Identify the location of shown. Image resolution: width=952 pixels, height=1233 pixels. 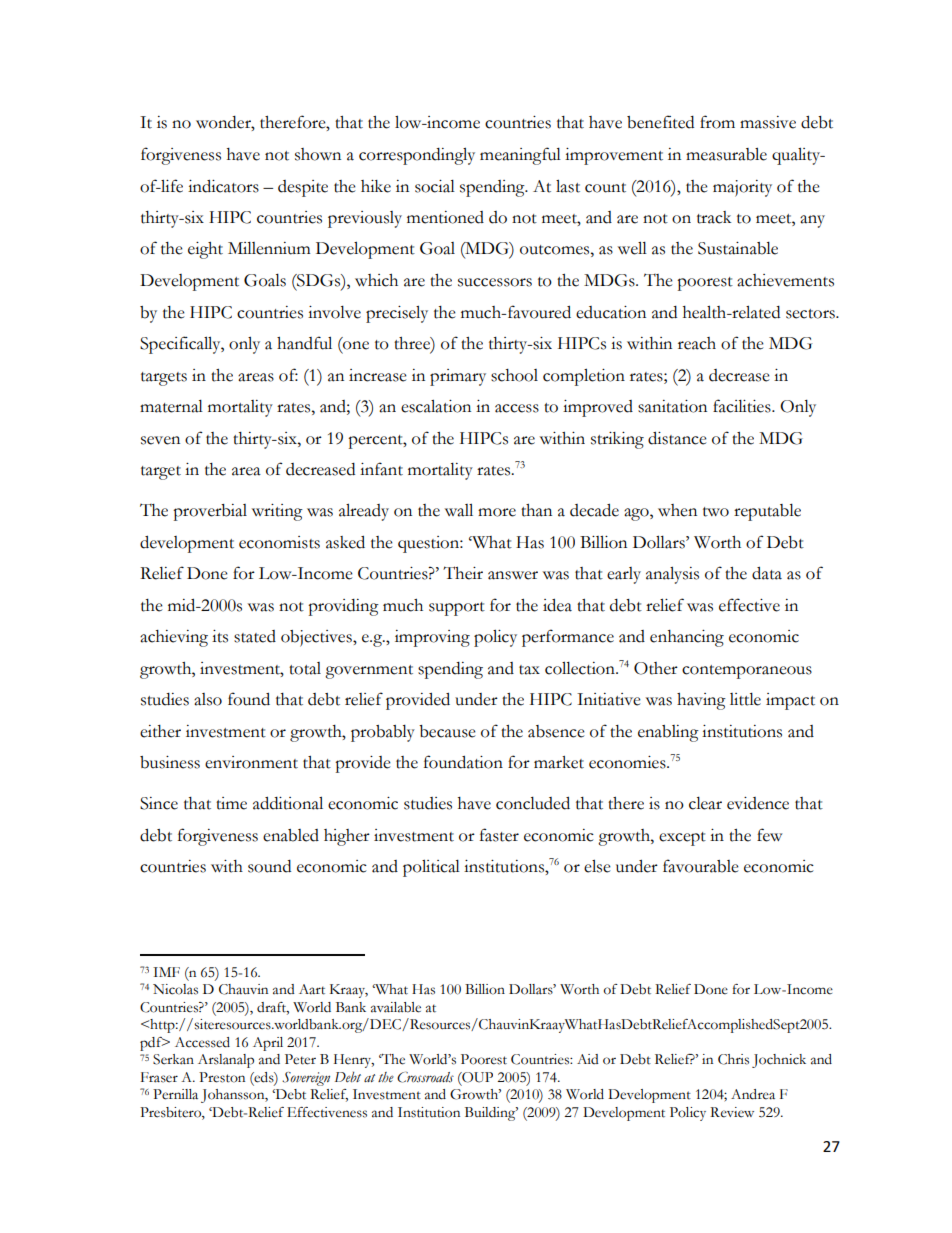
(318, 154).
